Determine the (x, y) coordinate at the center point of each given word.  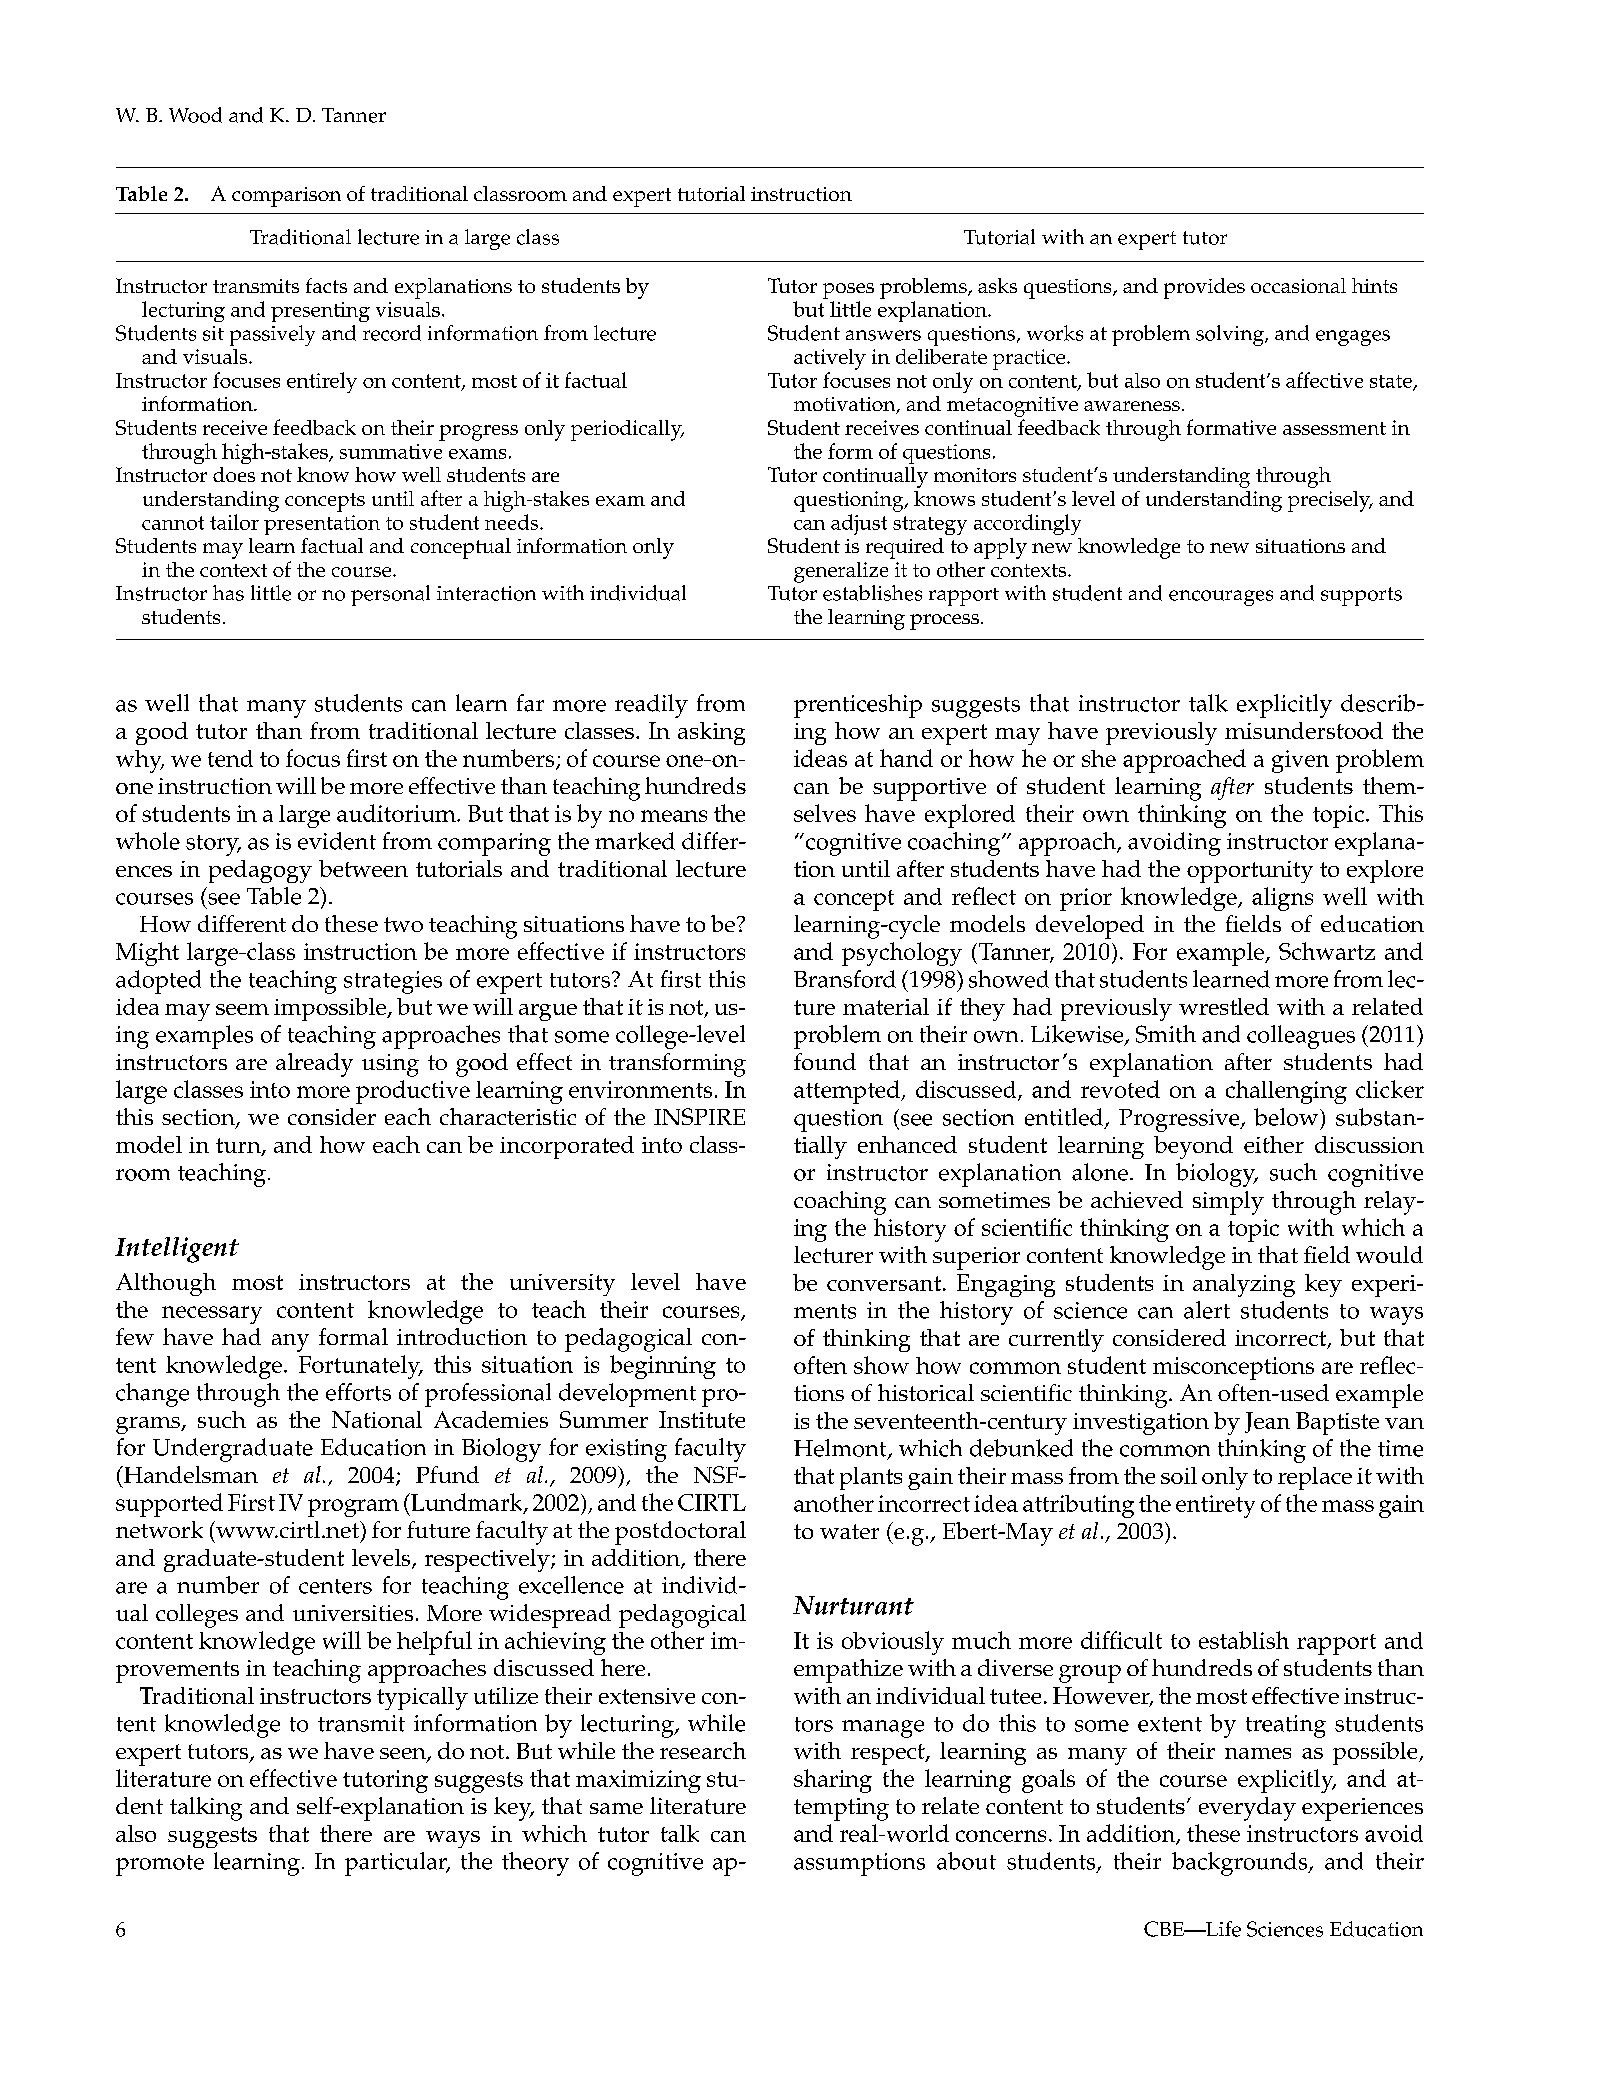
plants (871, 1478)
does (234, 474)
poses (848, 291)
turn (239, 1146)
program (353, 1508)
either (1274, 1144)
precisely (1330, 501)
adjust (859, 524)
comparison (286, 197)
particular (397, 1864)
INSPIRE (699, 1116)
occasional (1298, 285)
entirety (1215, 1506)
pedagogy (260, 871)
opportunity (1250, 872)
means (674, 816)
